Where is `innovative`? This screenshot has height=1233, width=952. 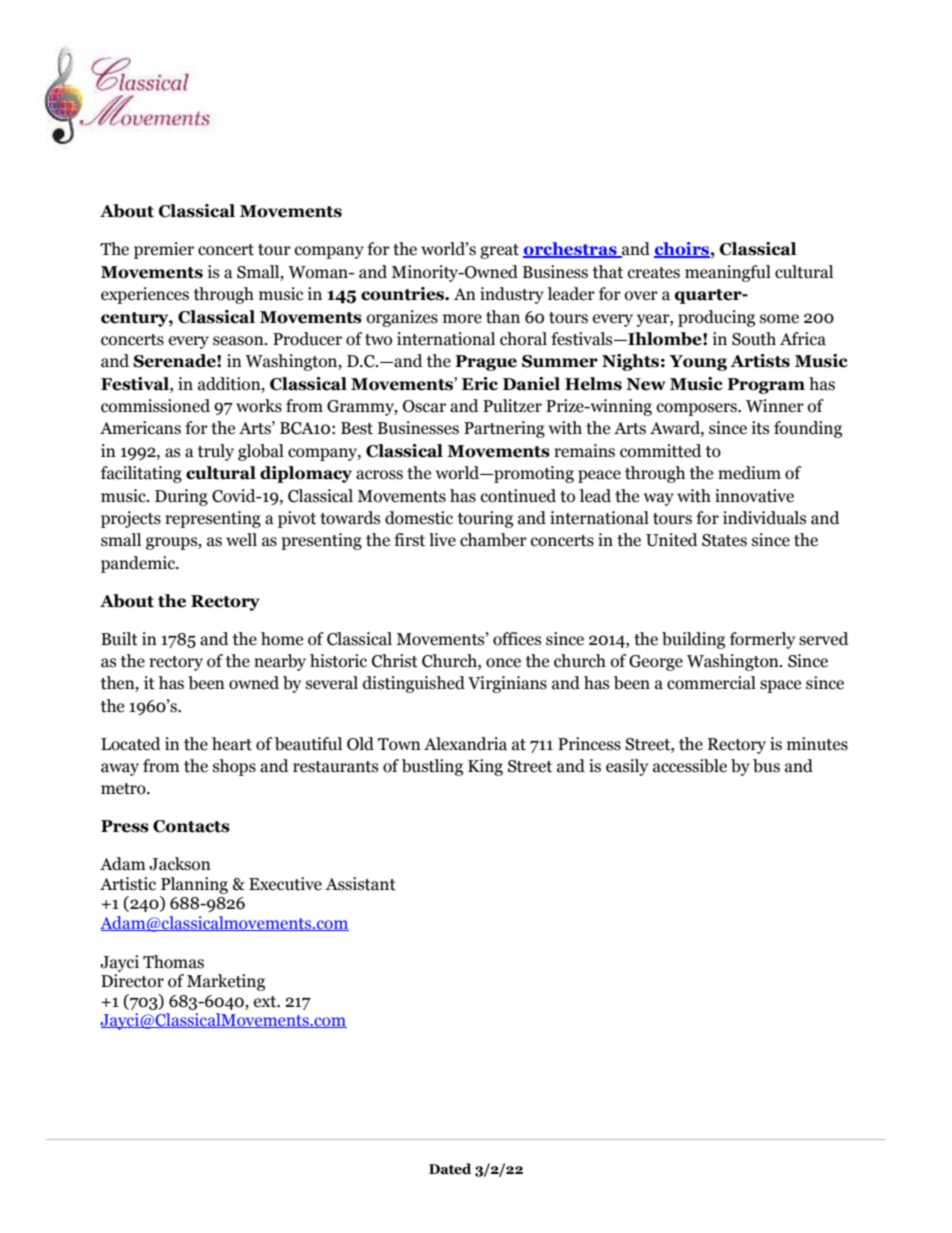
innovative is located at coordinates (754, 496).
